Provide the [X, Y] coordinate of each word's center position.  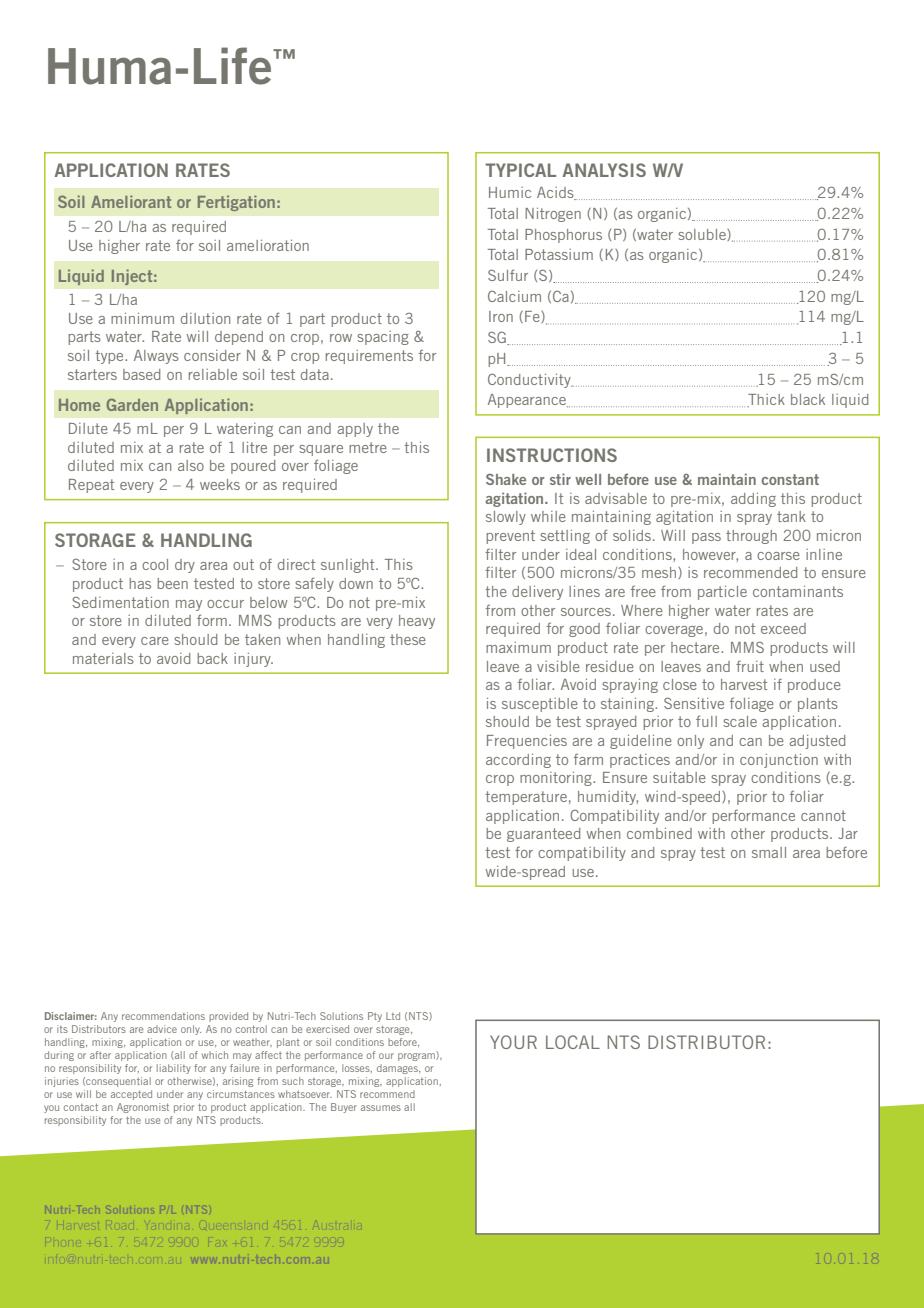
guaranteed [544, 835]
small [769, 852]
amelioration [268, 245]
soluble [703, 235]
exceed [783, 628]
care [155, 641]
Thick [766, 400]
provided [228, 1017]
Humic [510, 192]
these [408, 639]
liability [174, 1069]
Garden [132, 404]
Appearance [528, 401]
